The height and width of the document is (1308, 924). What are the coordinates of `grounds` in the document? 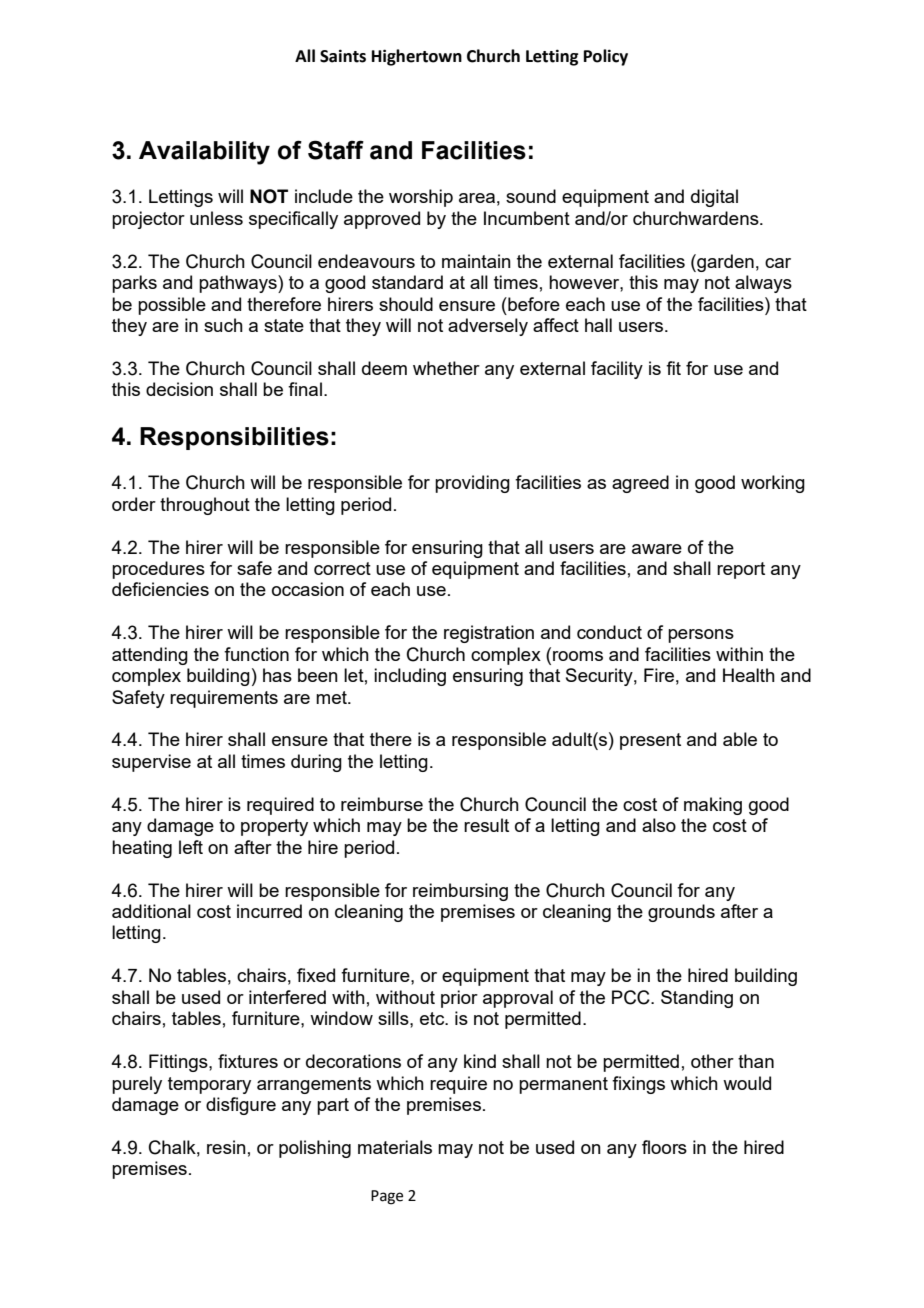 It's located at (681, 913).
